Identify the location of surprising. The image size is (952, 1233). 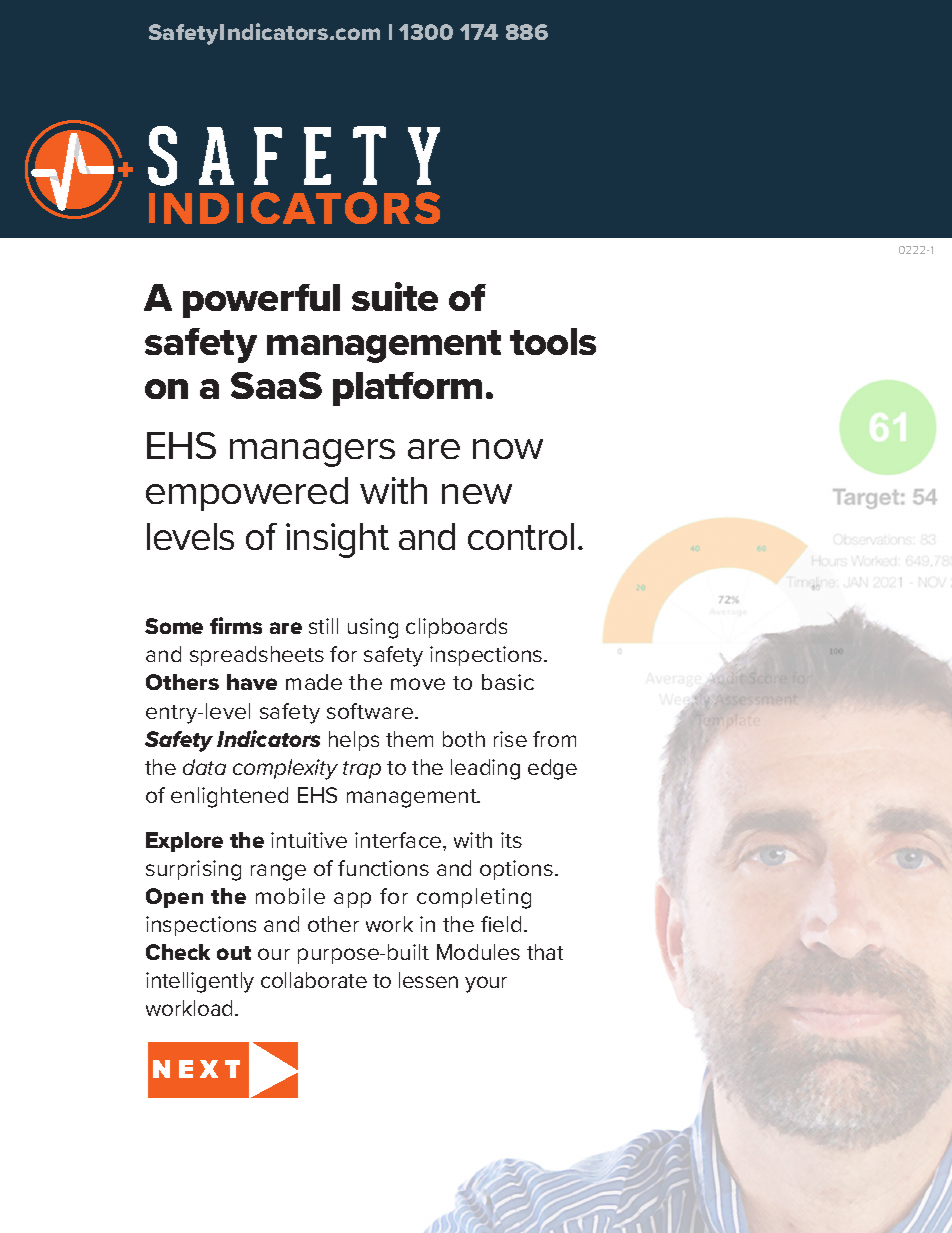
(193, 870).
